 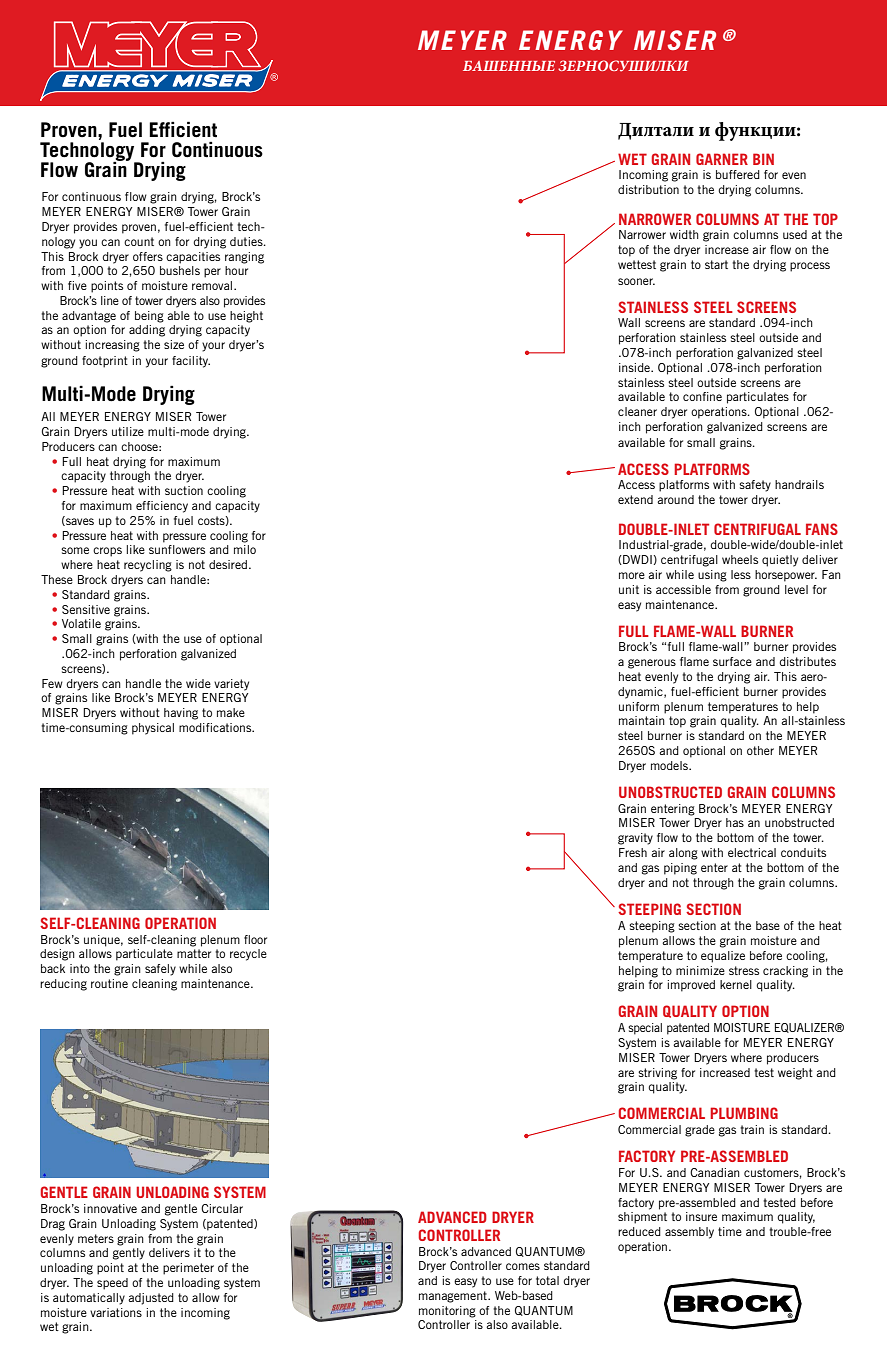 I want to click on management, so click(x=454, y=1297).
